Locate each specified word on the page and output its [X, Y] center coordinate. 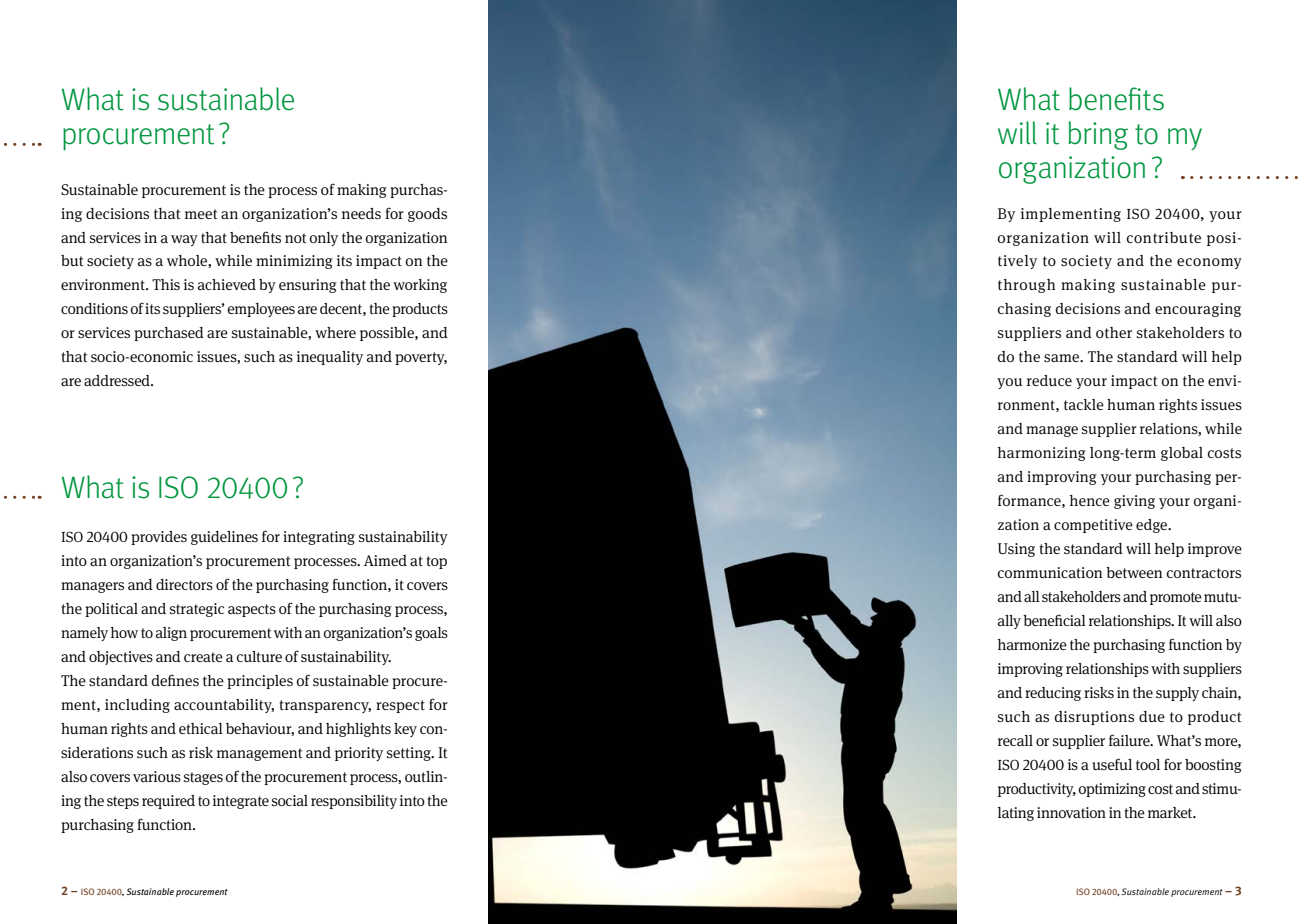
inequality [330, 358]
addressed [118, 380]
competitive [1093, 526]
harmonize [1032, 644]
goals [431, 634]
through [1026, 286]
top [437, 562]
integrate [241, 802]
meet [201, 214]
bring [1098, 135]
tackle [1084, 404]
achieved [227, 284]
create [203, 657]
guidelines [224, 538]
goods [427, 215]
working [420, 286]
